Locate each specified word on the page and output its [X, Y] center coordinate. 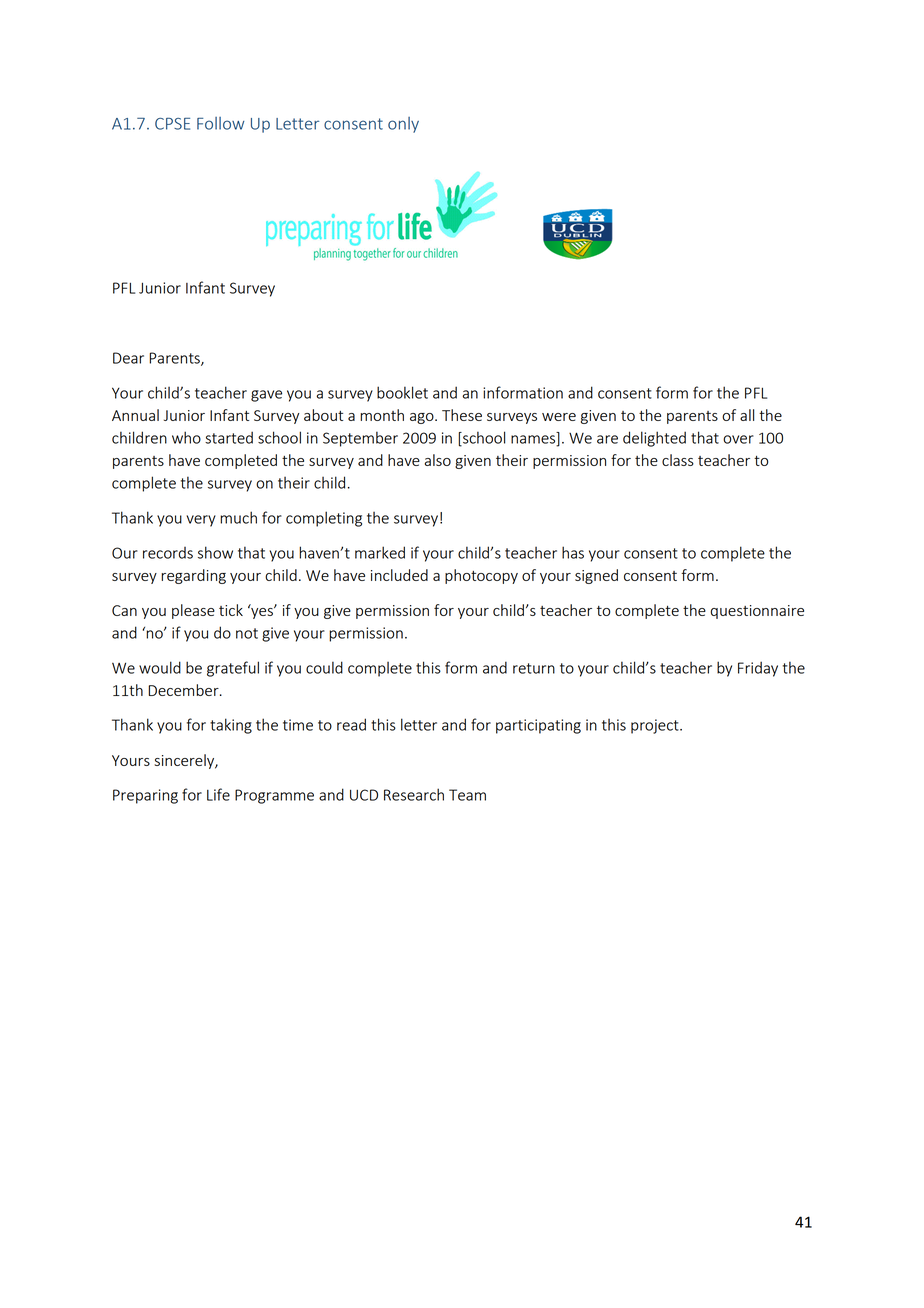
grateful [233, 669]
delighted [654, 439]
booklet [402, 392]
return [534, 668]
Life [218, 794]
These [462, 415]
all [747, 415]
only [403, 125]
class [678, 460]
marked [380, 552]
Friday [758, 669]
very [201, 521]
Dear [128, 358]
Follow [220, 123]
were [559, 417]
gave [266, 396]
